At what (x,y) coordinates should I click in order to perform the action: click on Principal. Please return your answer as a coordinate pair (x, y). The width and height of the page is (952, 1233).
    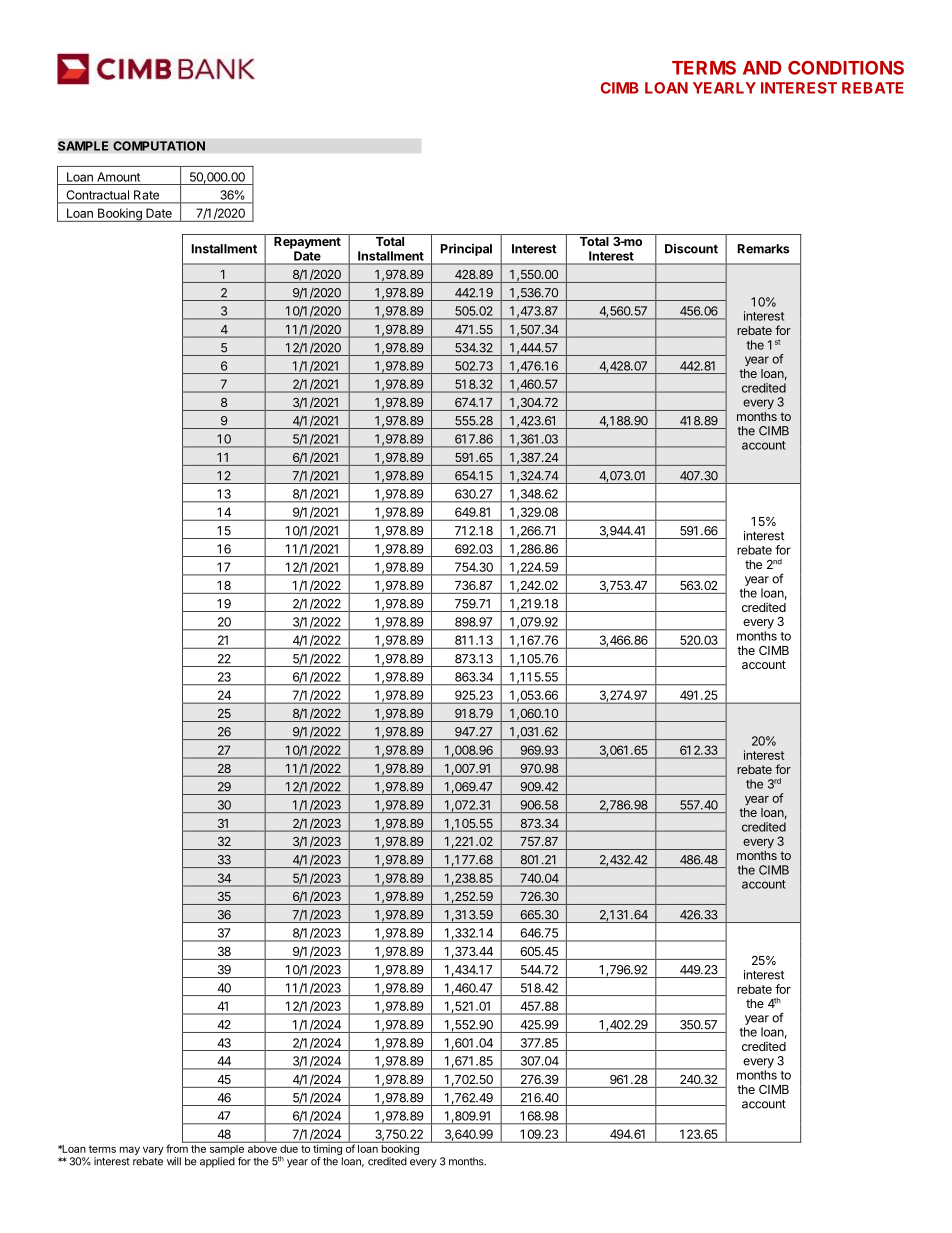
    Looking at the image, I should click on (466, 250).
